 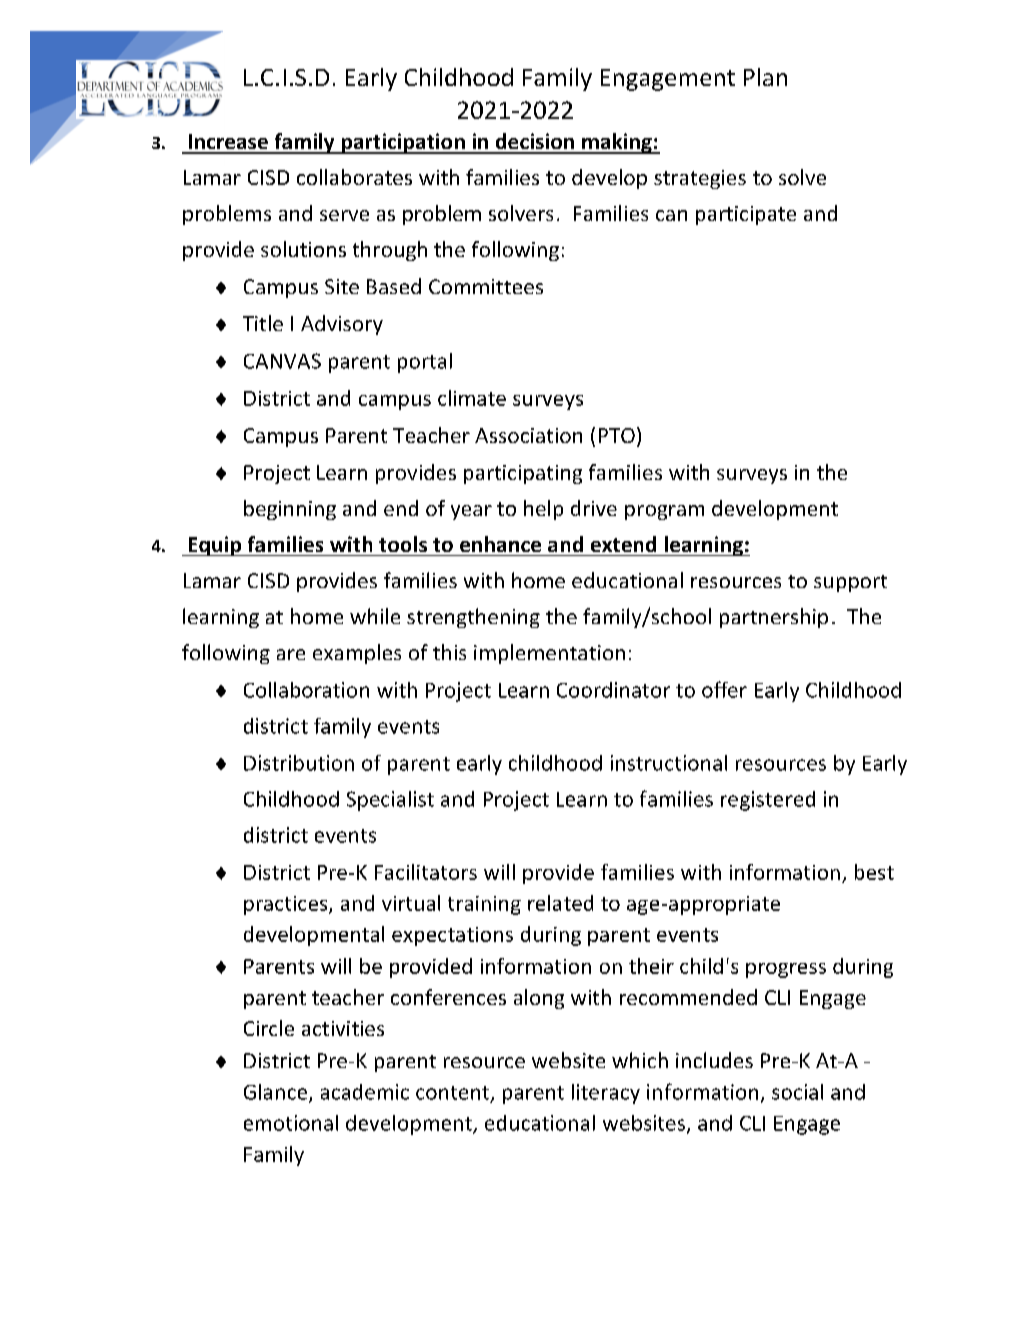 What do you see at coordinates (287, 905) in the screenshot?
I see `practices` at bounding box center [287, 905].
